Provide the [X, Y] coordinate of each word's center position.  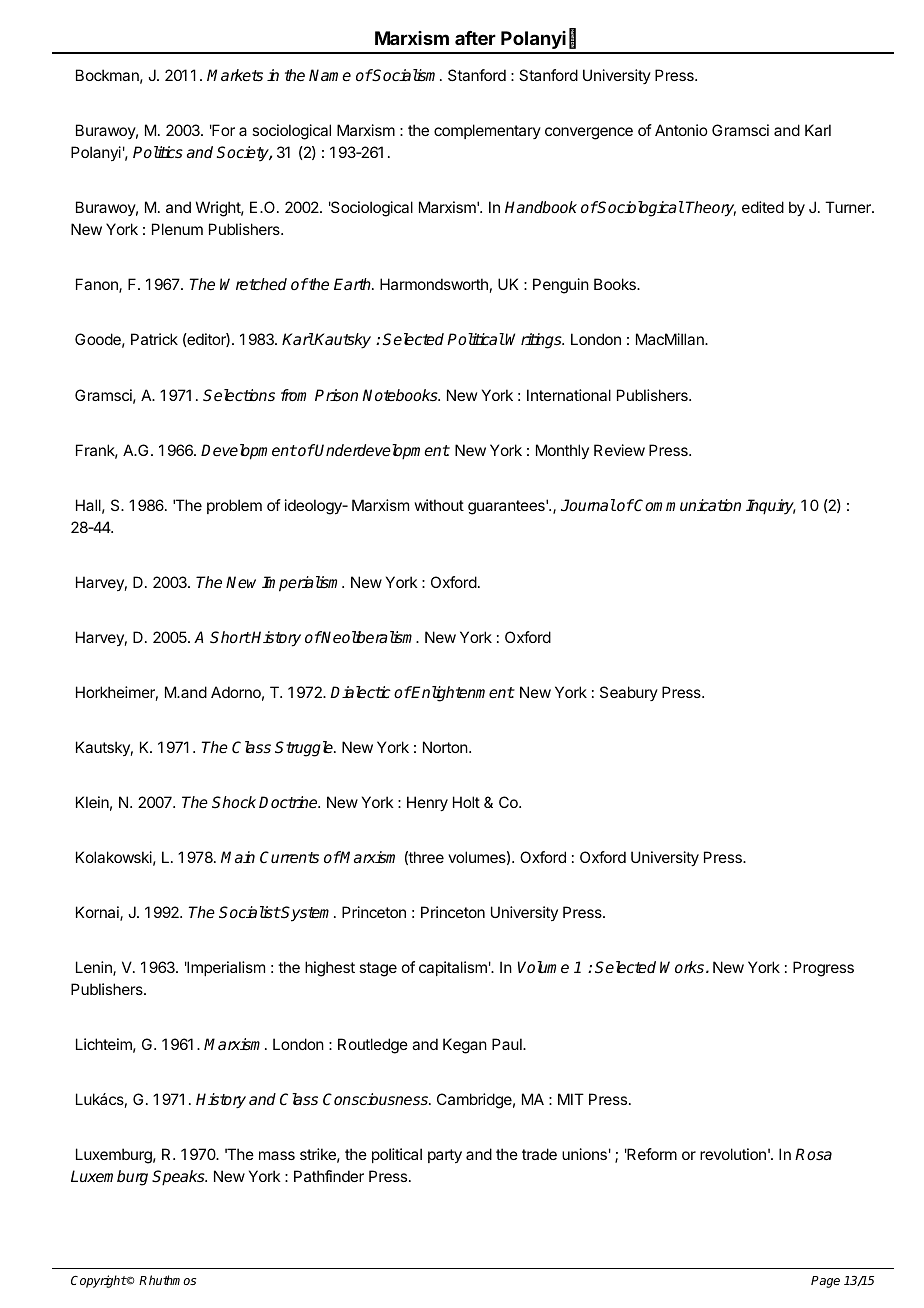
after [475, 38]
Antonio [681, 130]
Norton [446, 747]
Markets [235, 75]
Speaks [179, 1178]
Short [230, 637]
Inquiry [771, 507]
